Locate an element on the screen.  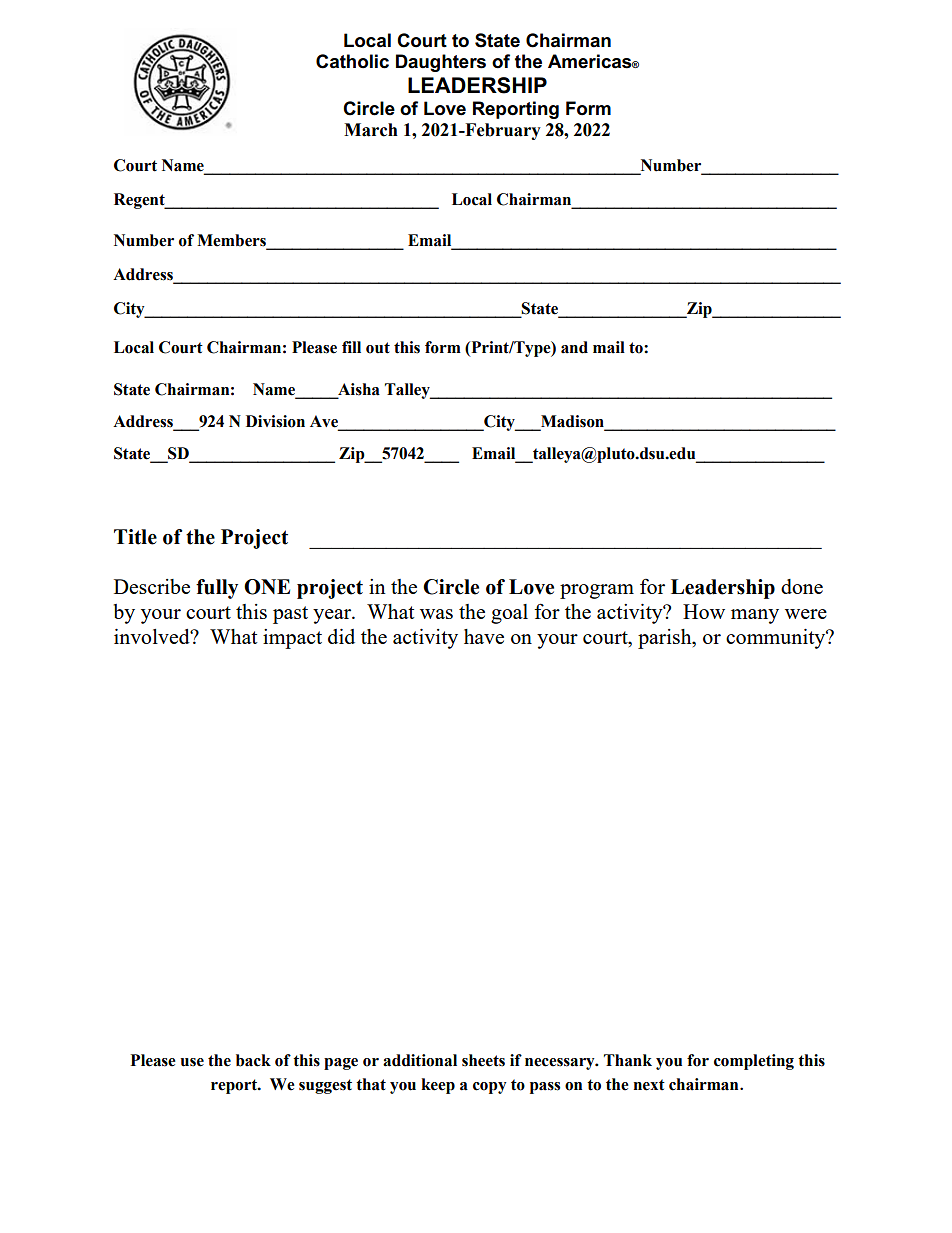
sheets is located at coordinates (483, 1060).
